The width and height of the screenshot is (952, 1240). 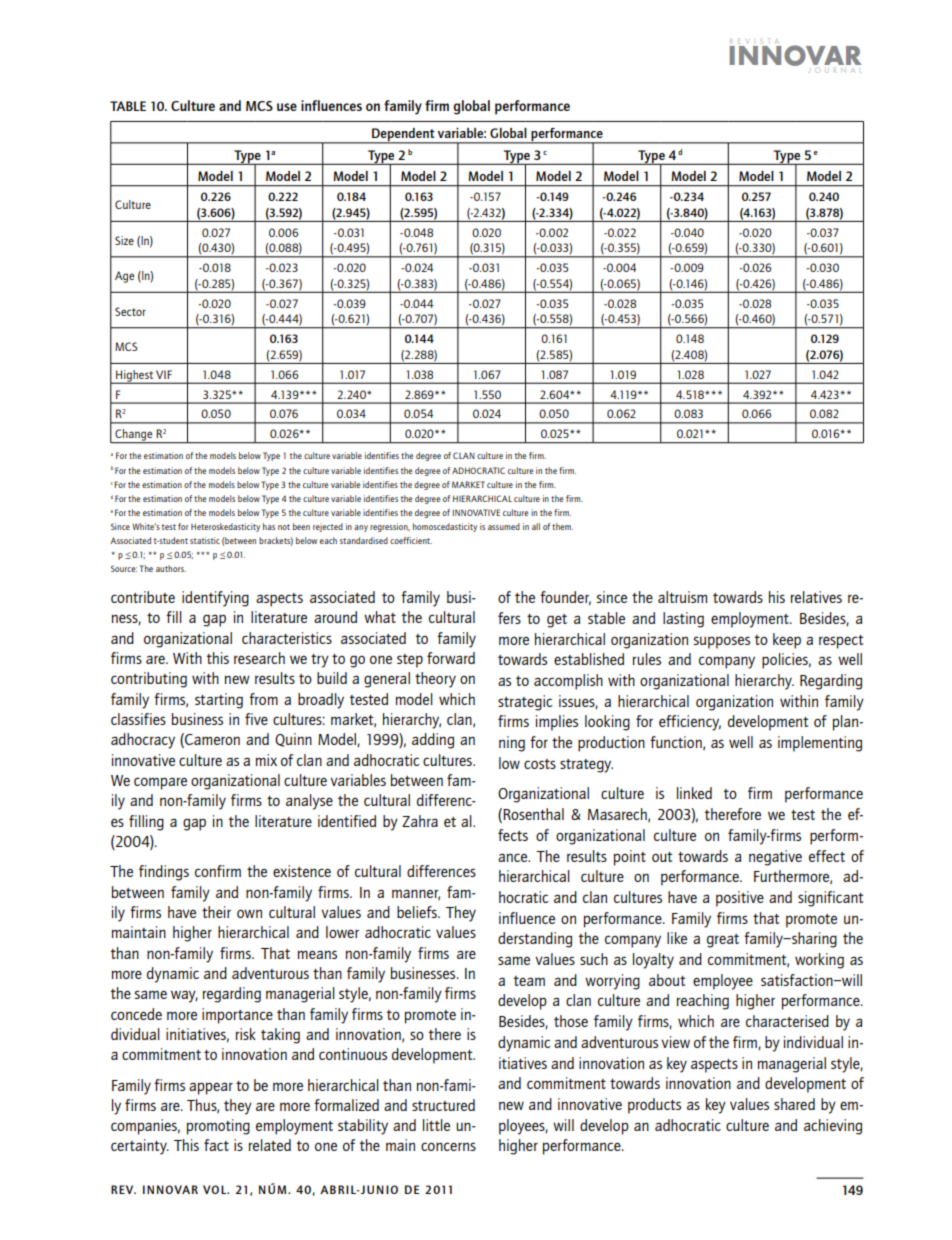 I want to click on negative, so click(x=775, y=858).
